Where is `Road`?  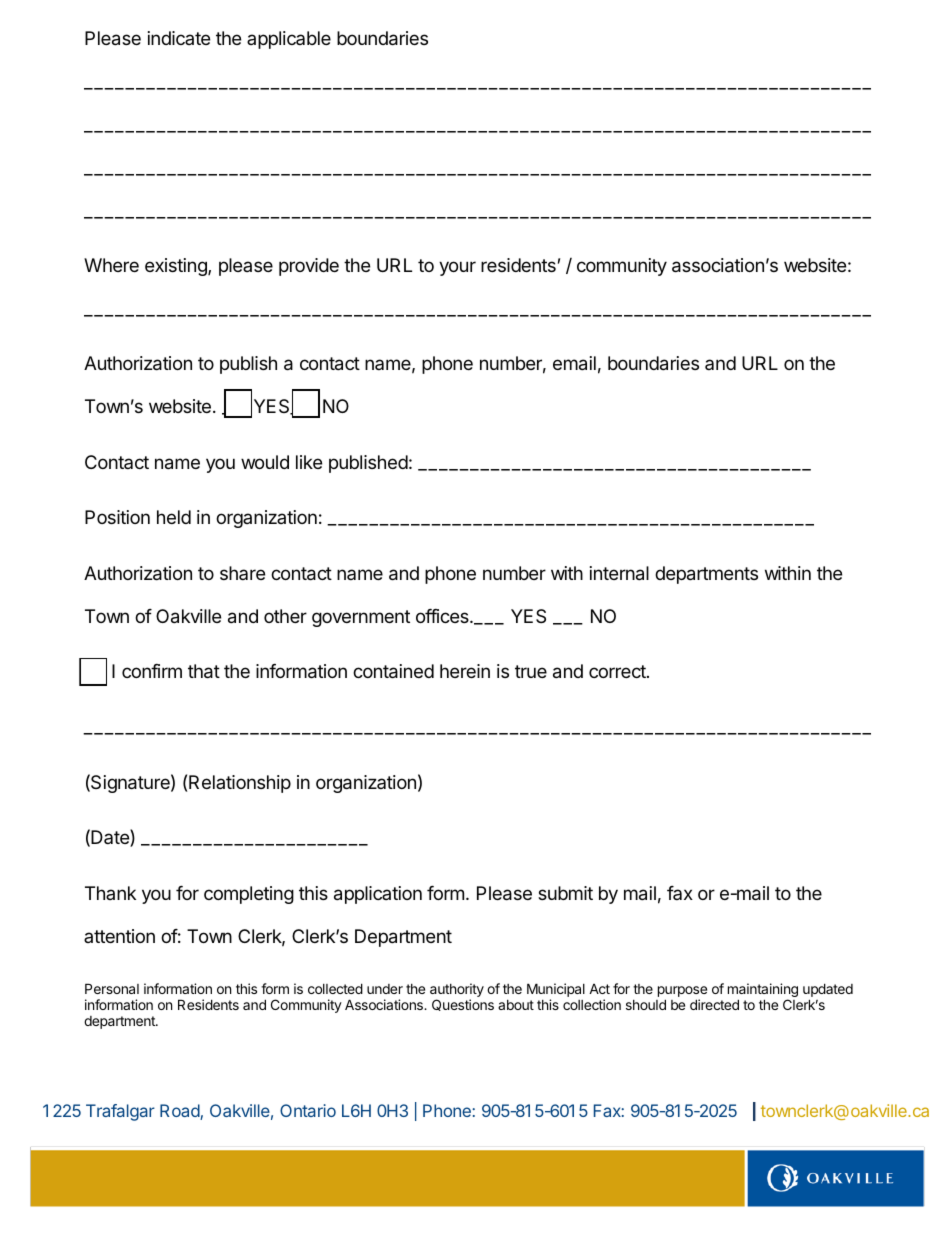 Road is located at coordinates (180, 1112).
